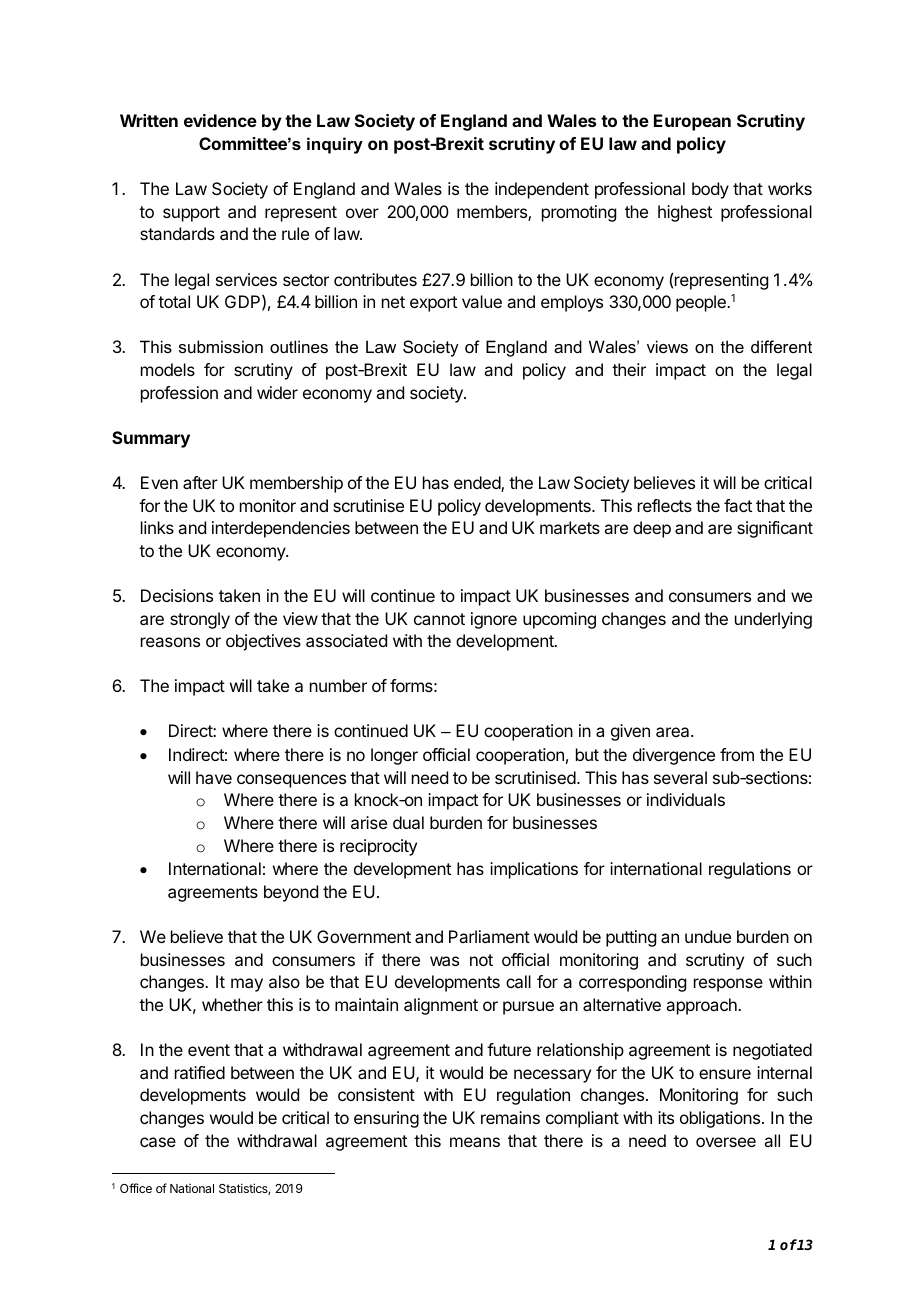  What do you see at coordinates (692, 122) in the screenshot?
I see `European` at bounding box center [692, 122].
